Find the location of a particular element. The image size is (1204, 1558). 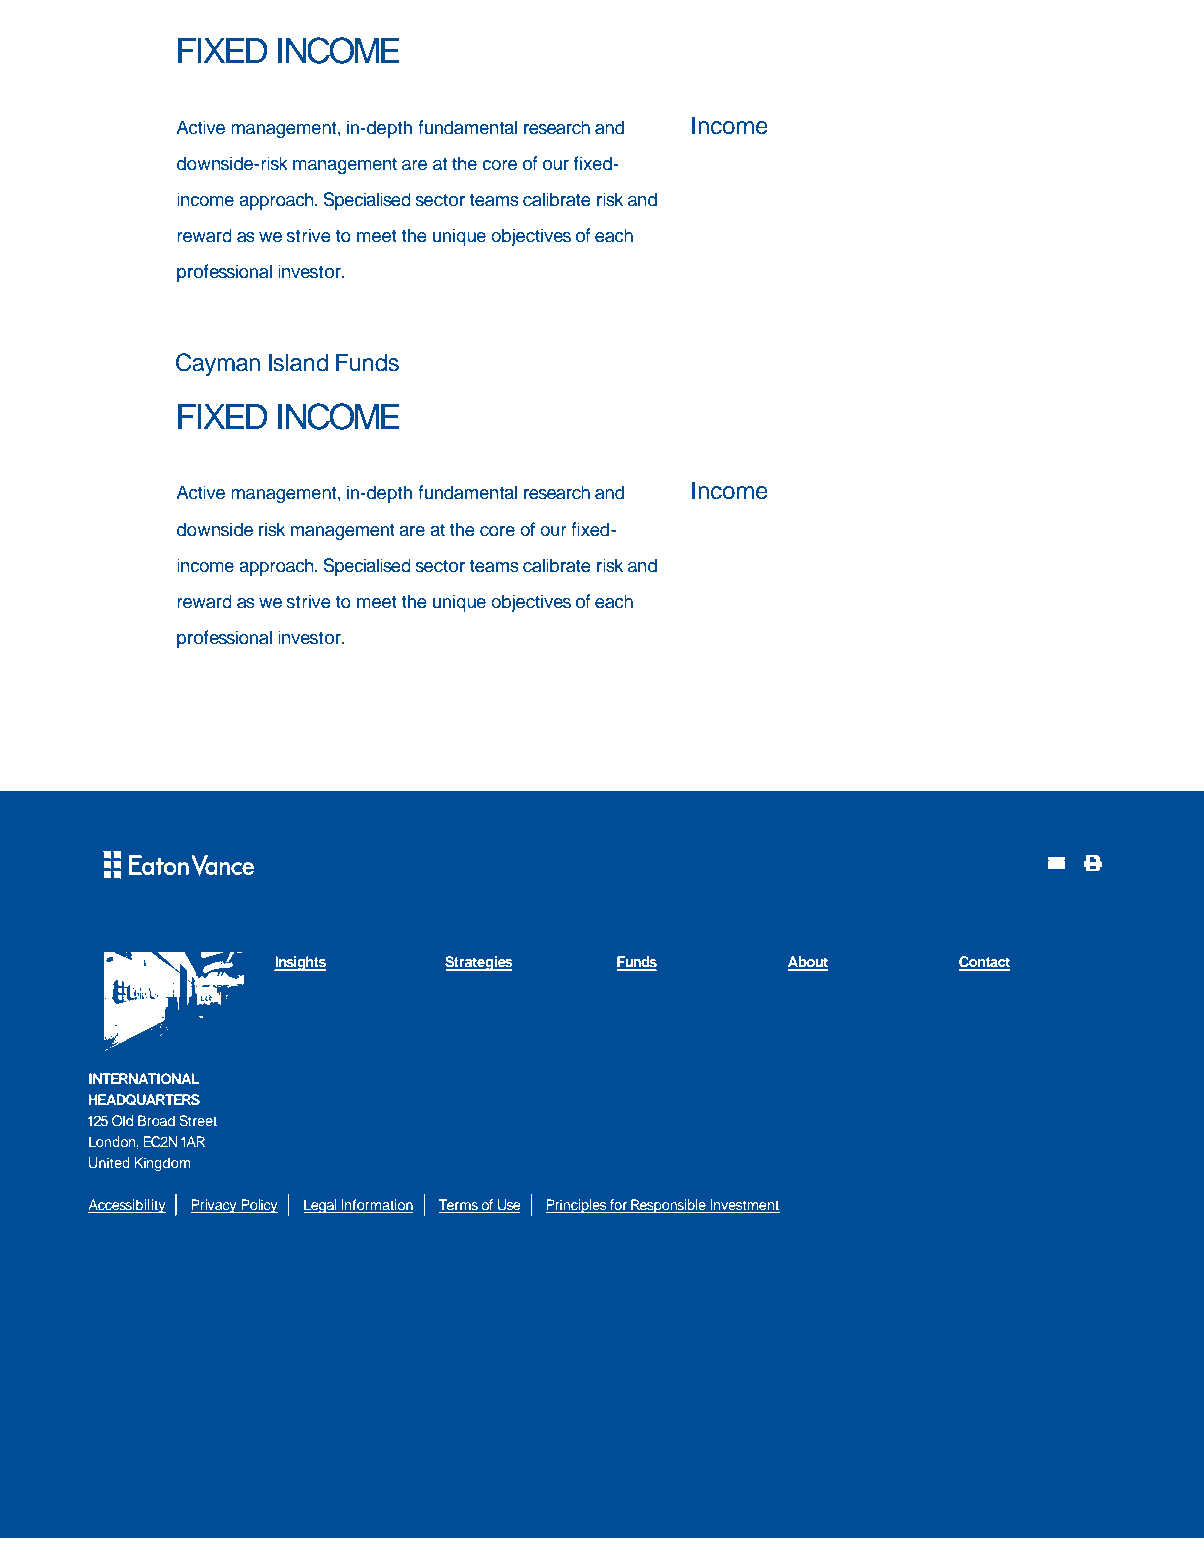

Street is located at coordinates (198, 1121).
